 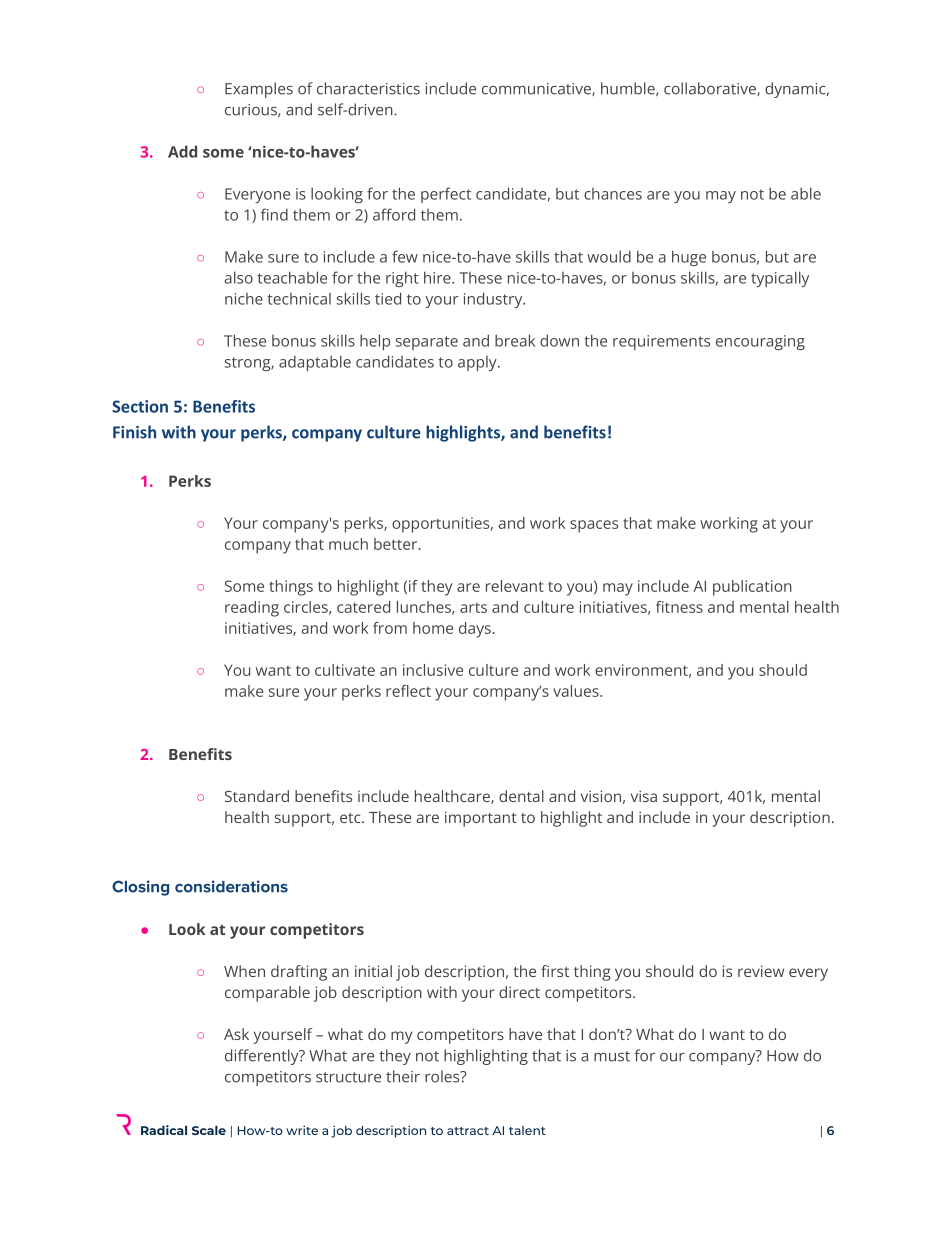 What do you see at coordinates (711, 89) in the screenshot?
I see `collaborative` at bounding box center [711, 89].
